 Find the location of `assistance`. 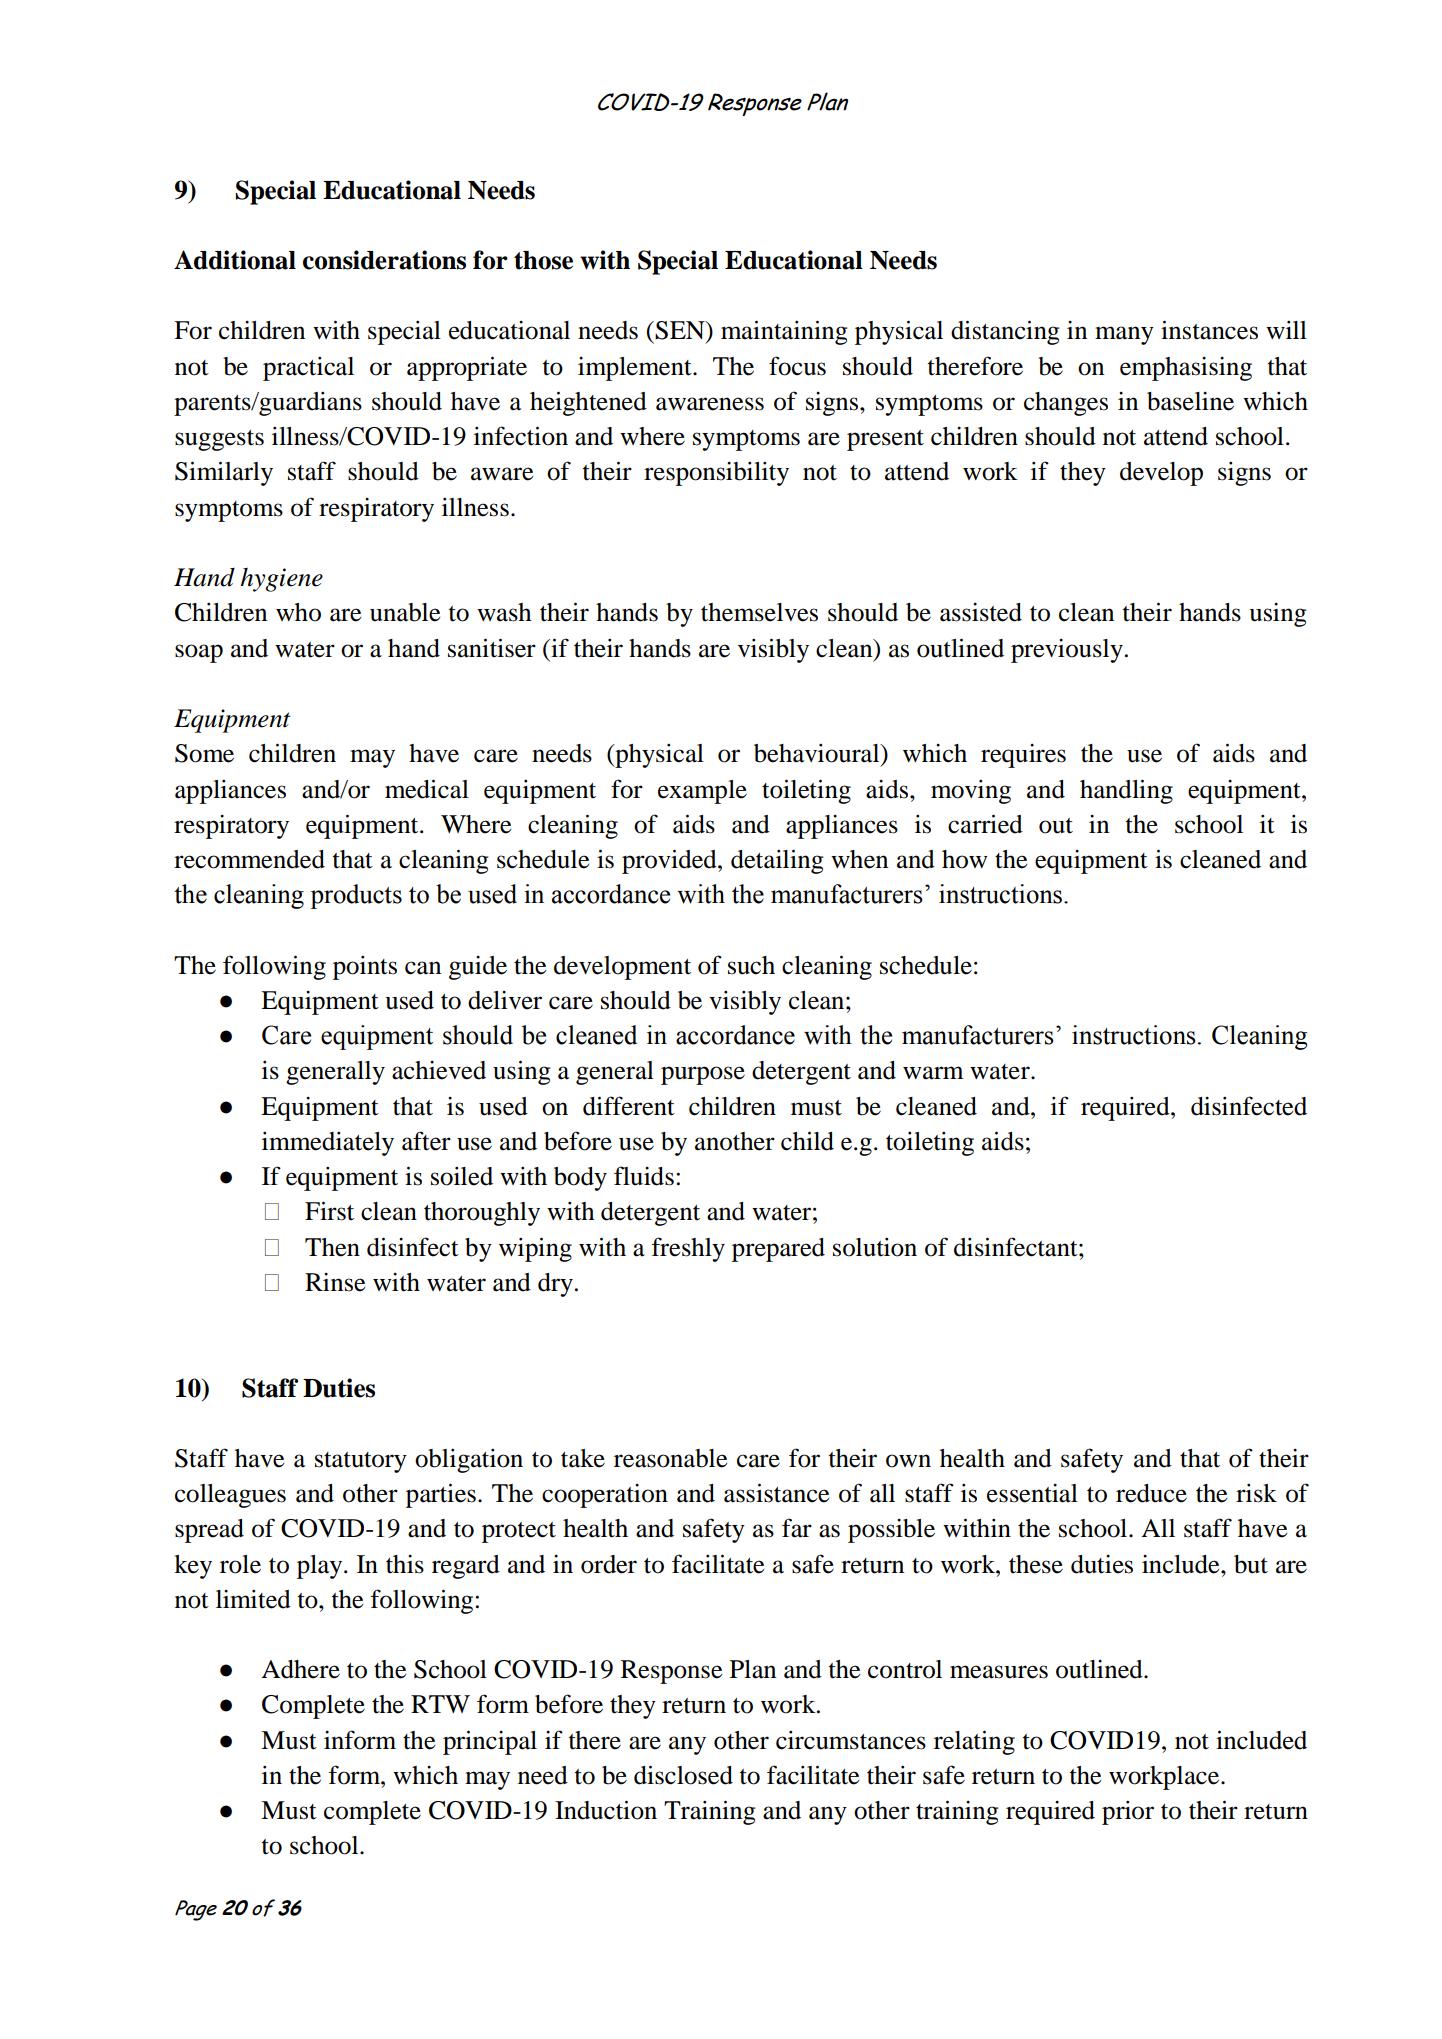

assistance is located at coordinates (776, 1493).
